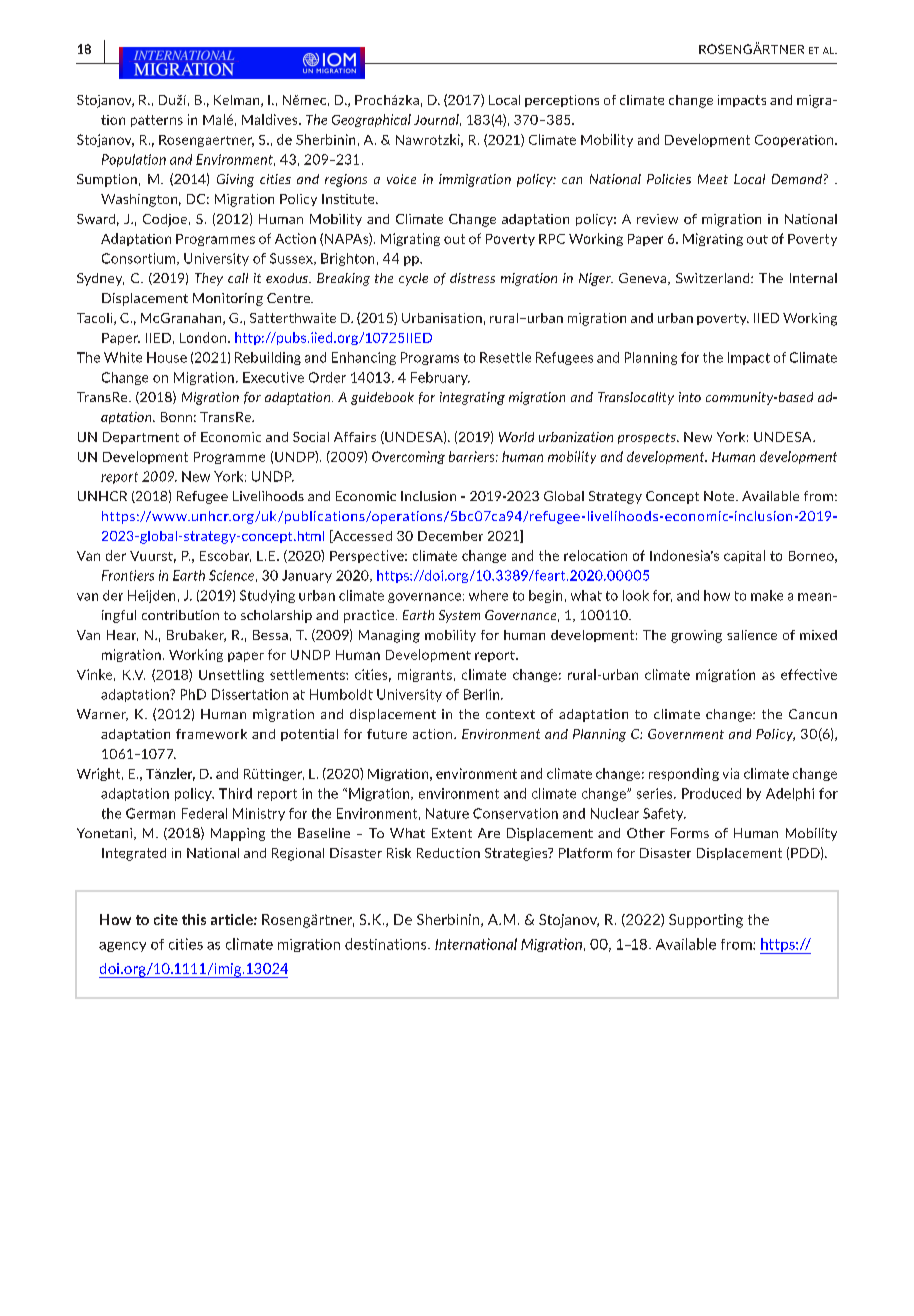 The image size is (914, 1316). I want to click on framework, so click(211, 734).
